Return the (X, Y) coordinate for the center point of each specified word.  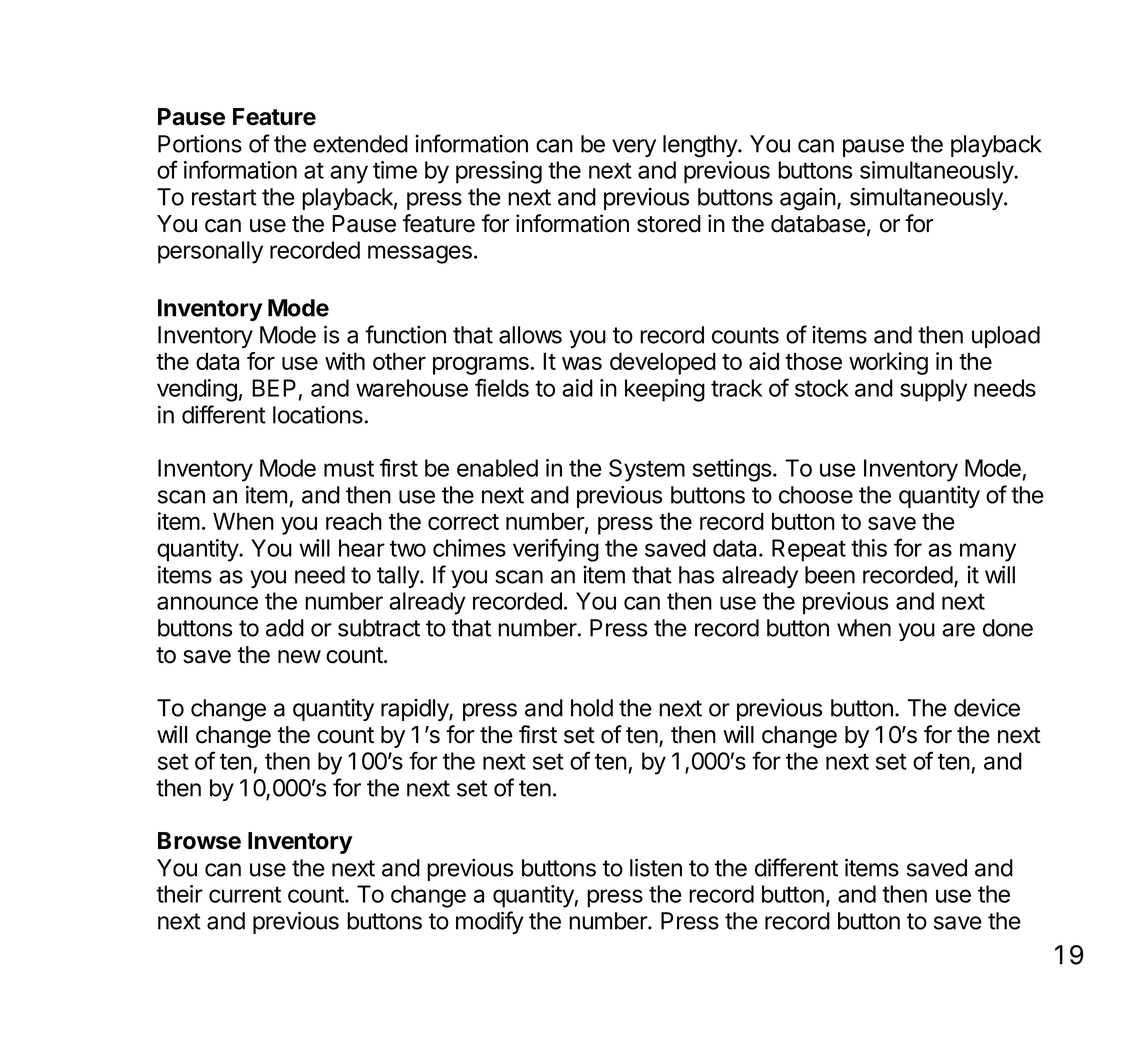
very (634, 148)
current (245, 894)
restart (224, 197)
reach (354, 521)
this (869, 548)
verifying (556, 550)
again (808, 199)
